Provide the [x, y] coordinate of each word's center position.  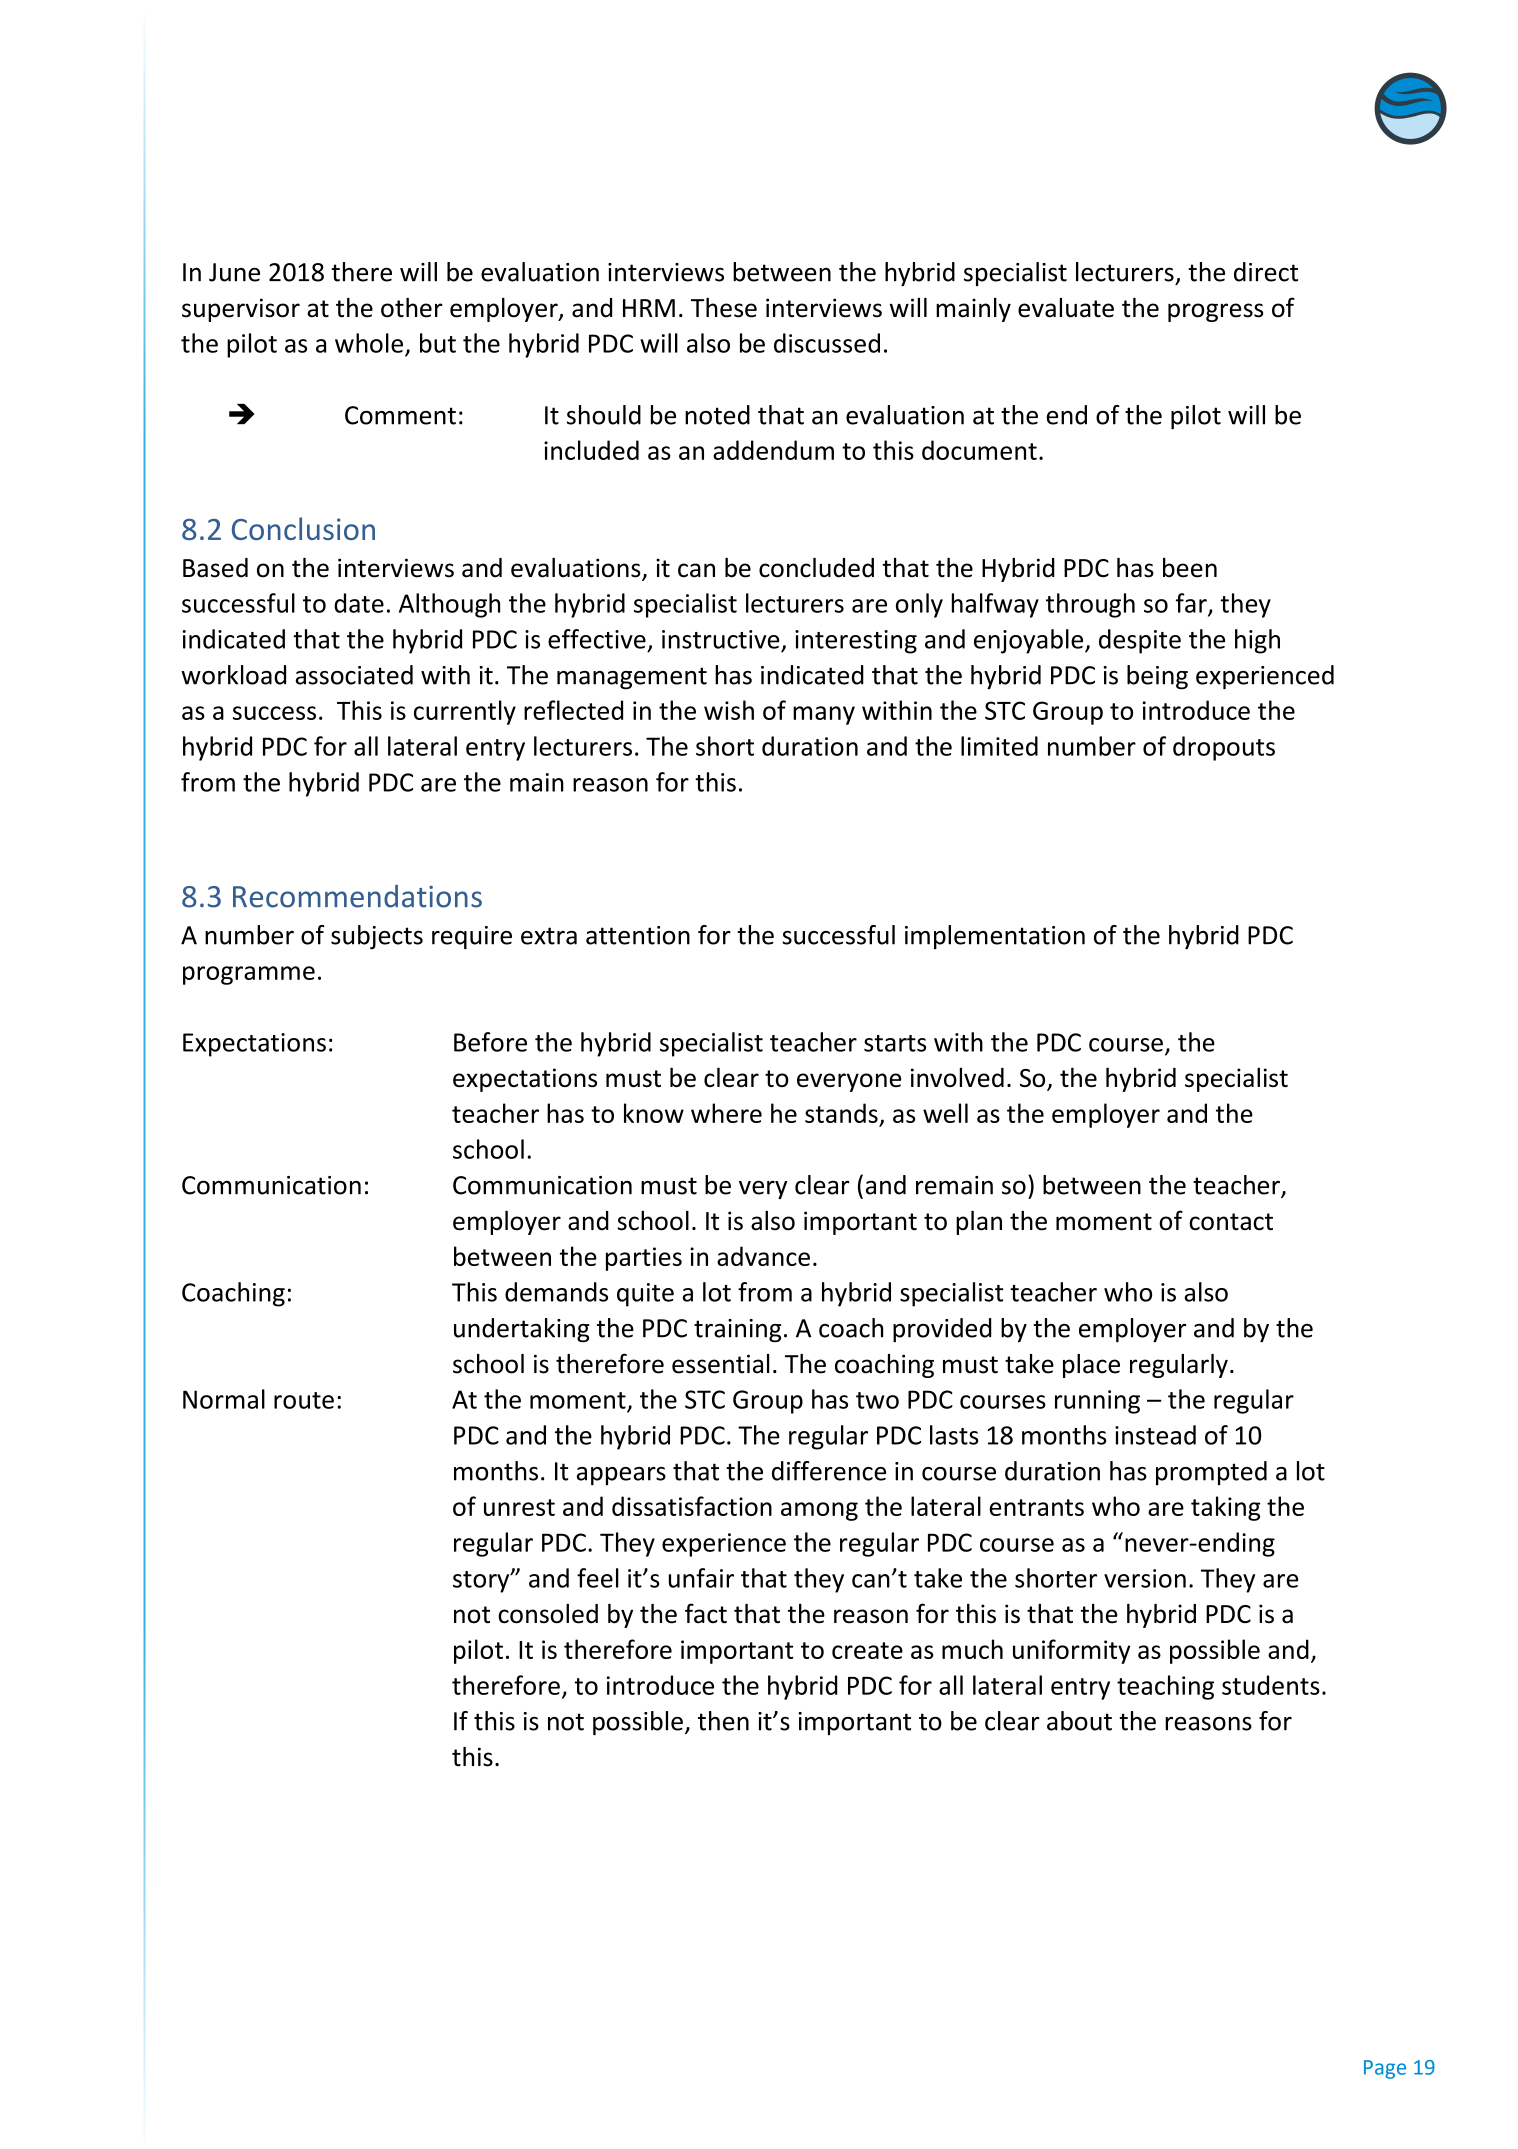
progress [1216, 312]
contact [1231, 1222]
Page [1385, 2069]
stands [841, 1113]
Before [490, 1042]
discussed [827, 343]
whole [369, 343]
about [1079, 1721]
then [723, 1721]
